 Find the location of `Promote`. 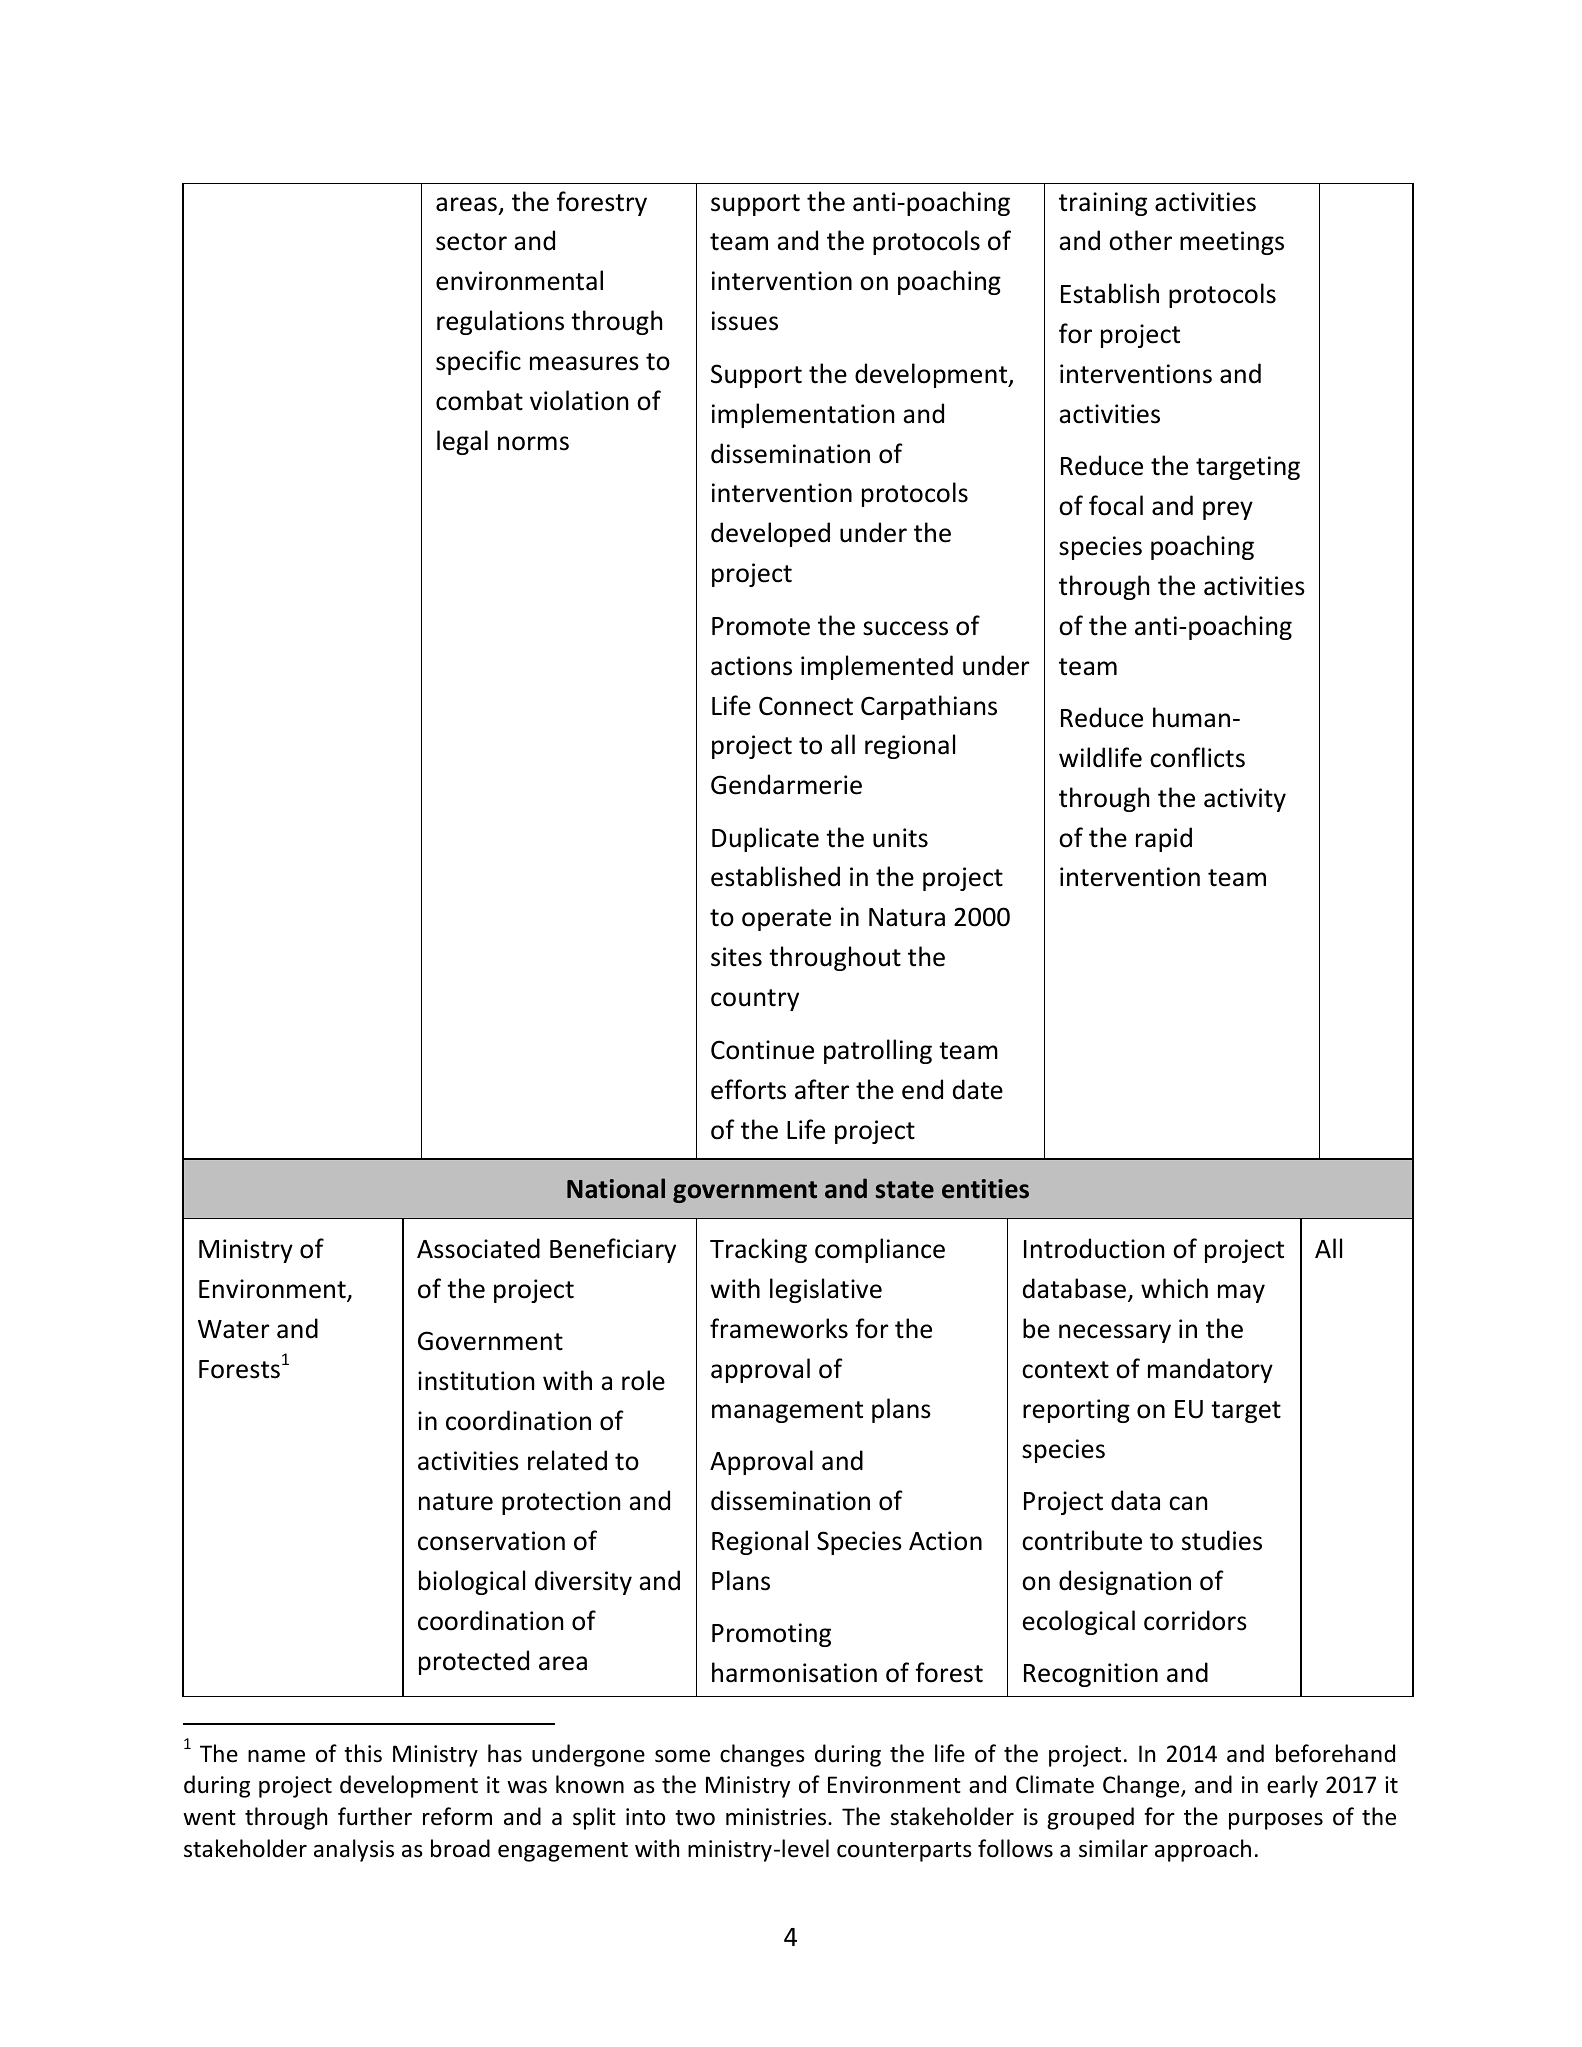

Promote is located at coordinates (761, 626).
